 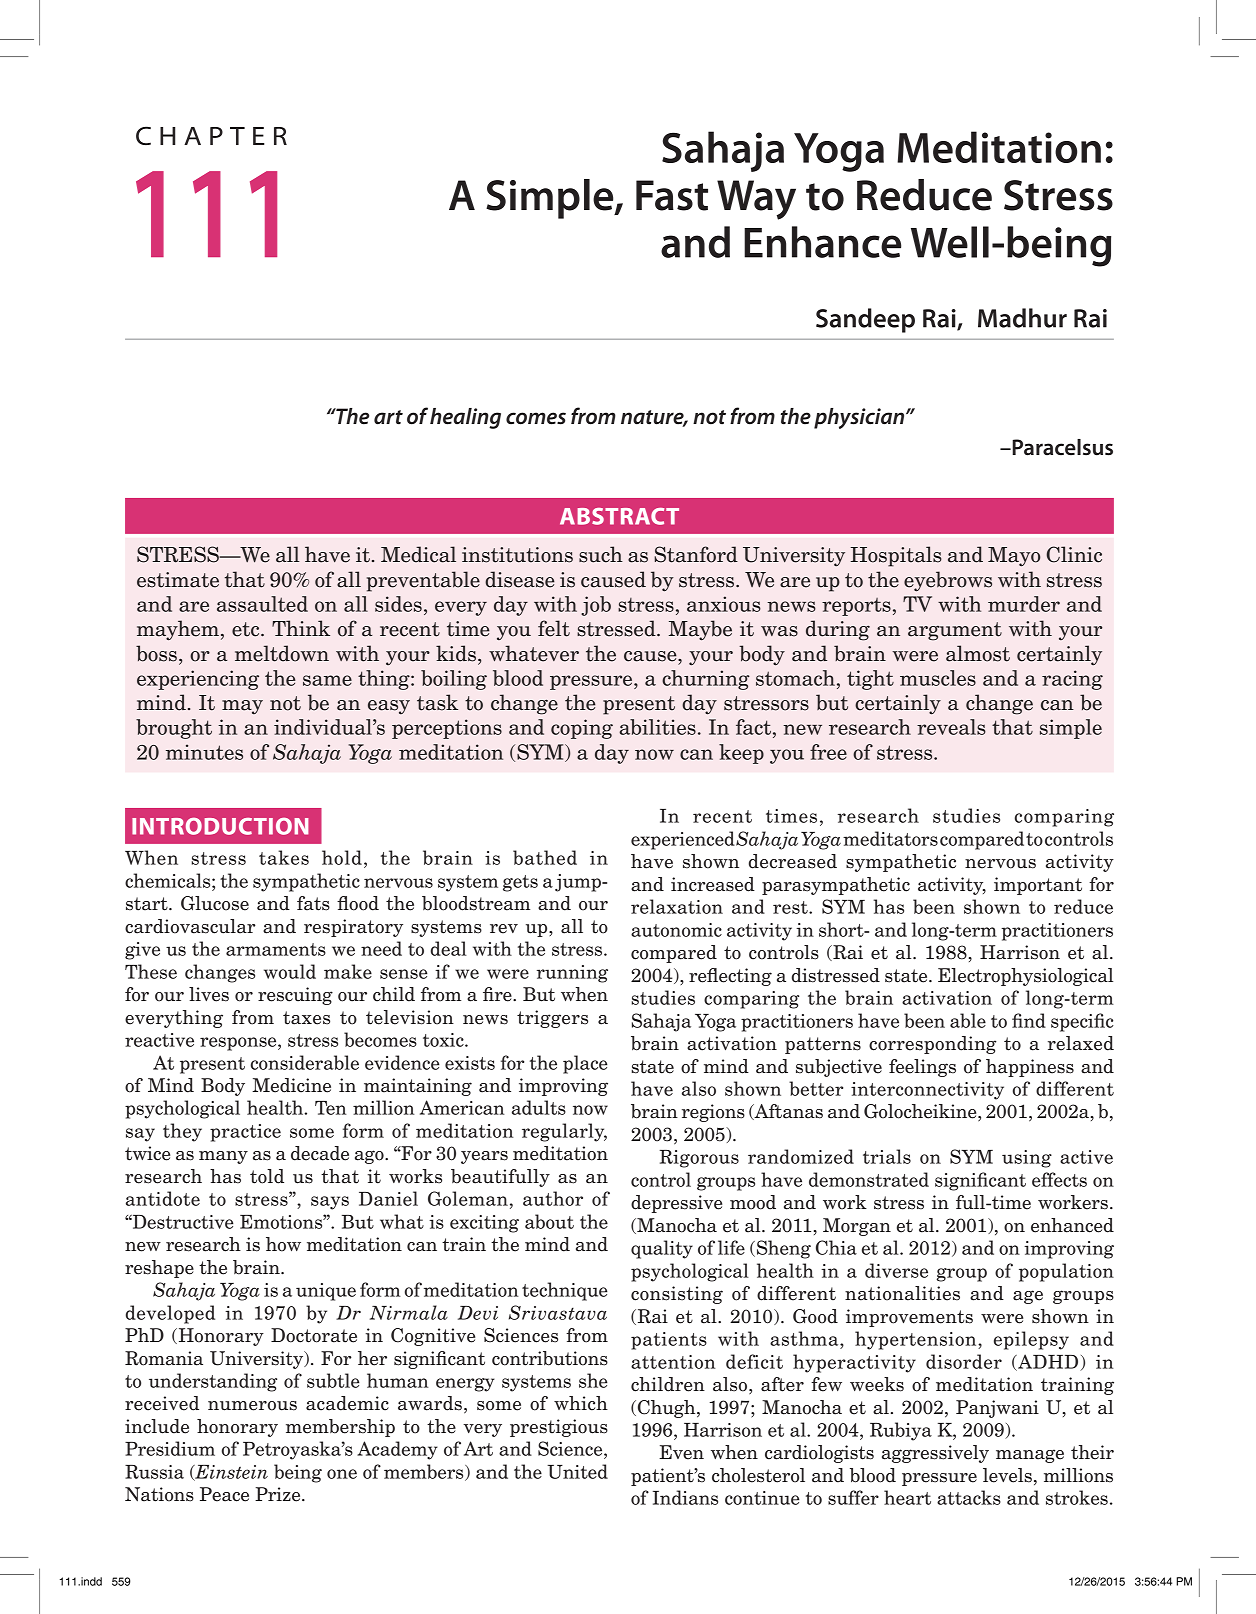 What do you see at coordinates (1014, 557) in the image?
I see `Mayo` at bounding box center [1014, 557].
